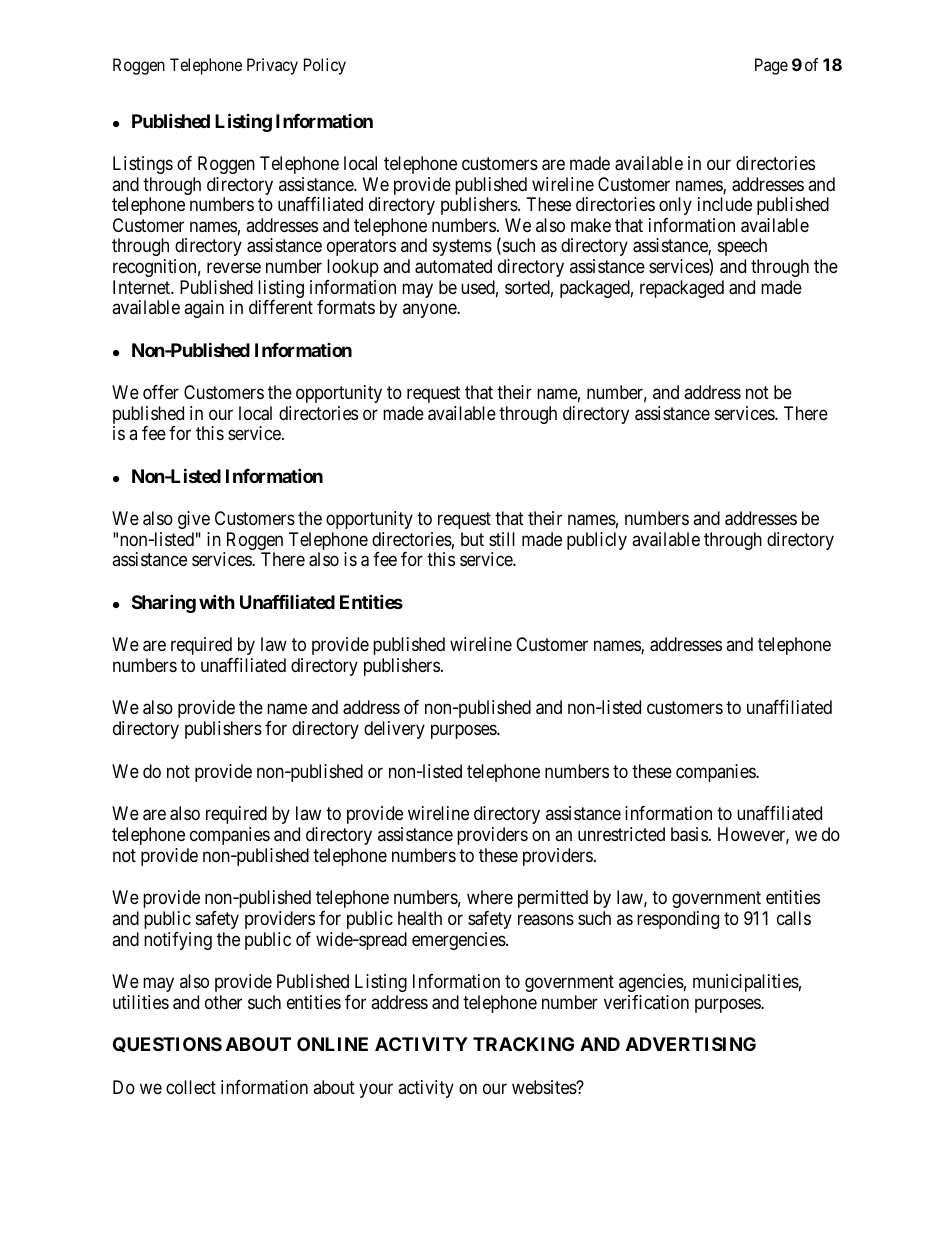 Image resolution: width=952 pixels, height=1233 pixels. Describe the element at coordinates (771, 66) in the screenshot. I see `Page` at that location.
